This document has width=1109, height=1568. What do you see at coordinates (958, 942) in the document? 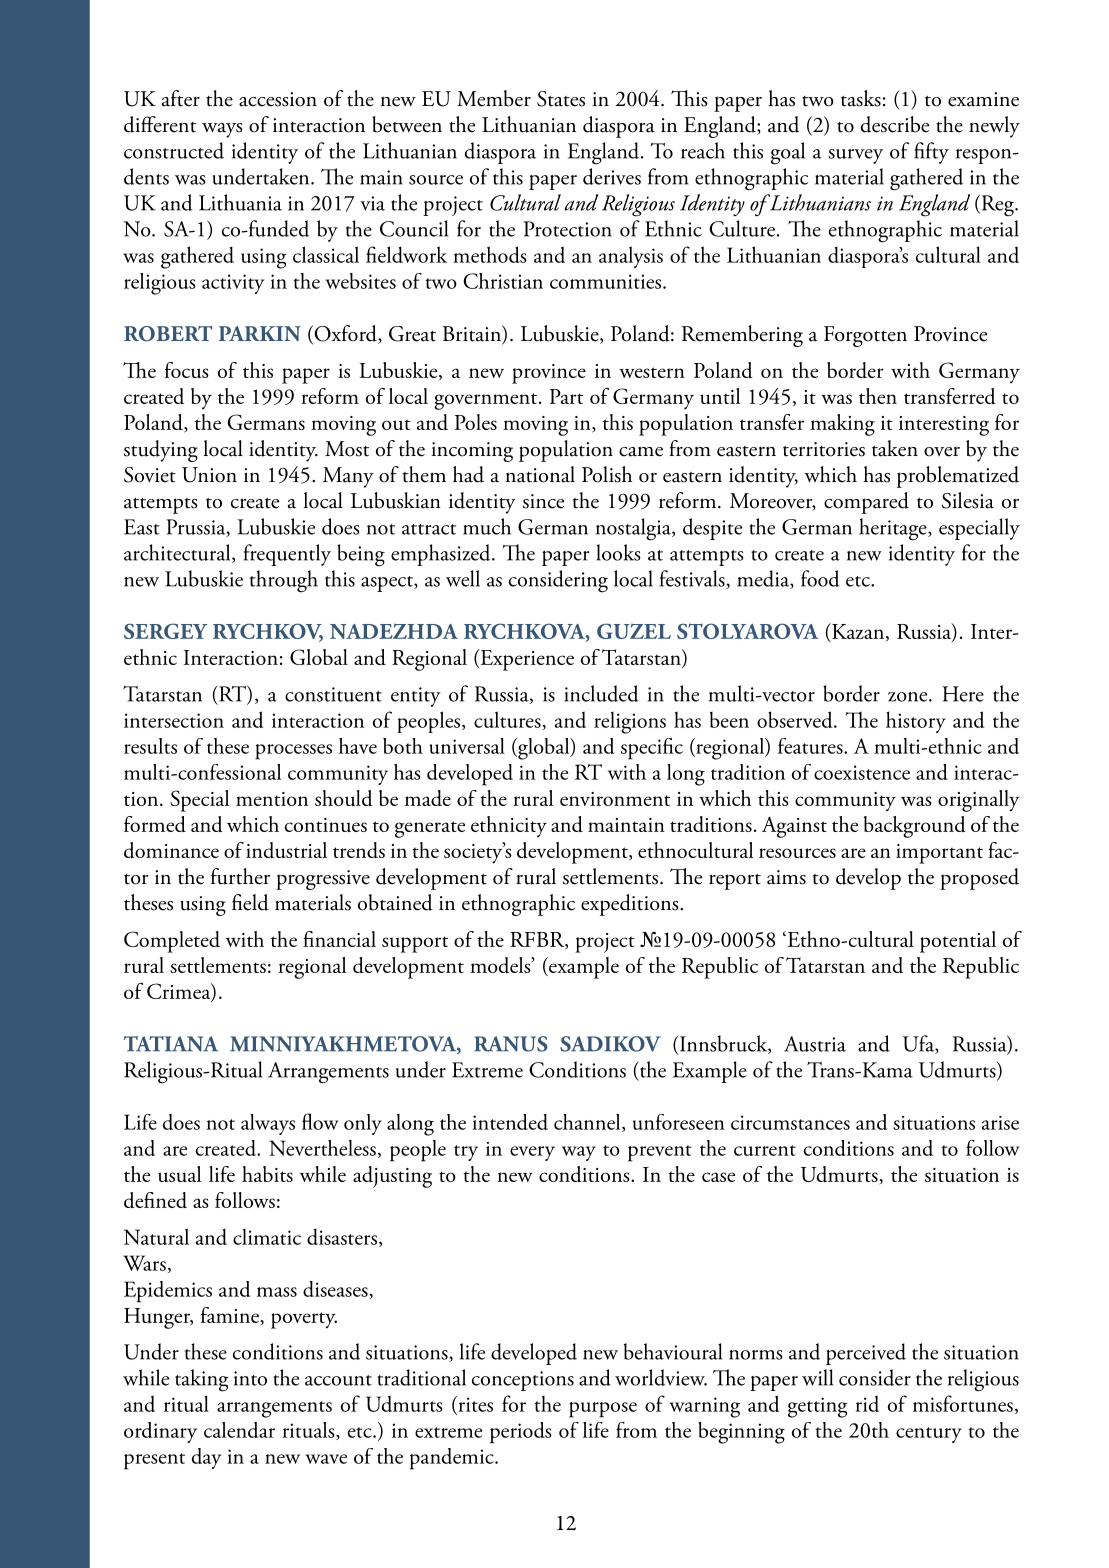
I see `potential` at bounding box center [958, 942].
